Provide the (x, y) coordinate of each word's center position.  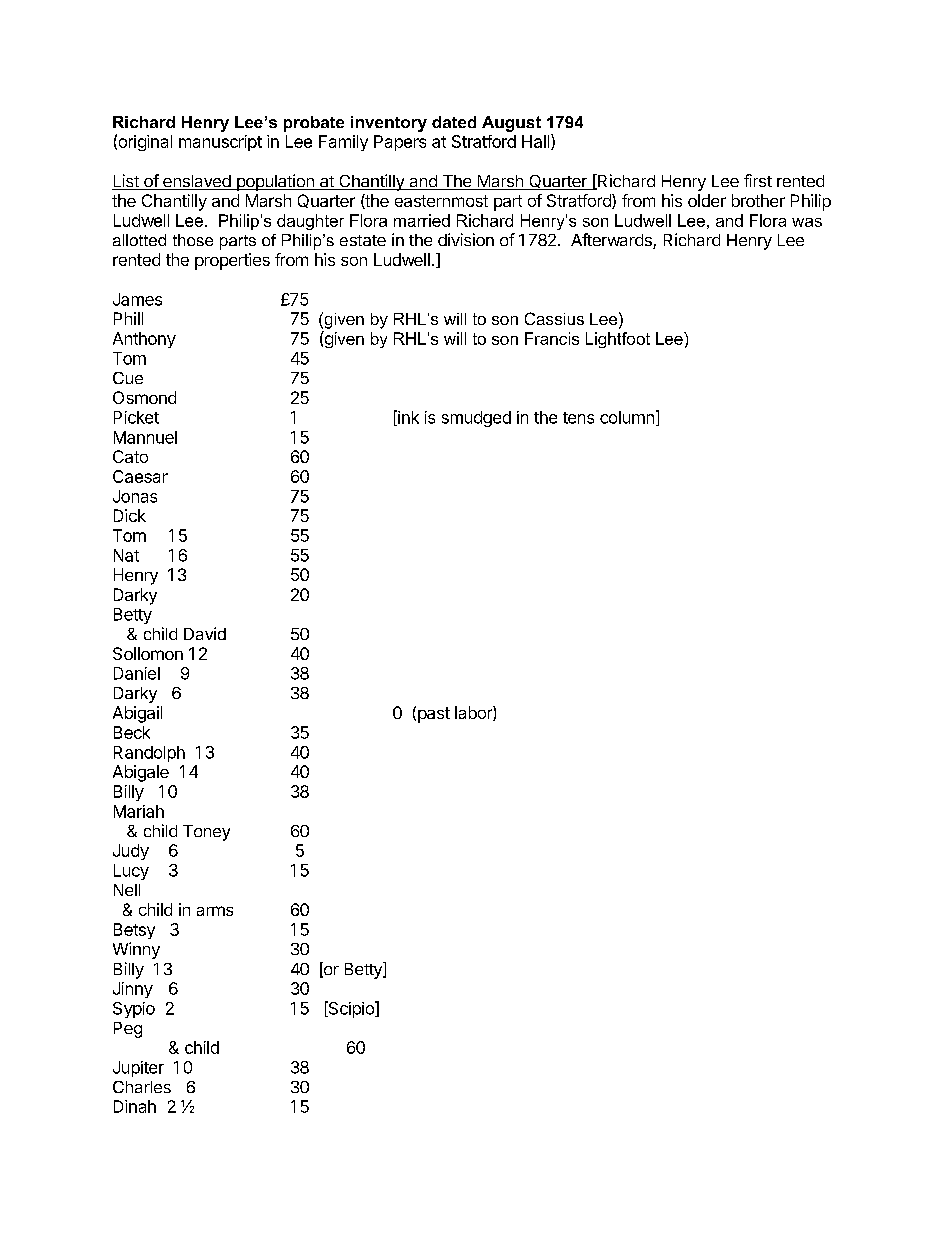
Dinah (135, 1106)
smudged (476, 419)
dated (454, 122)
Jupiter (138, 1069)
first (758, 180)
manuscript (220, 143)
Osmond (144, 397)
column (627, 417)
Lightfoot (618, 340)
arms (215, 911)
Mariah (139, 811)
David (205, 633)
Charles (142, 1087)
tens (578, 418)
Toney (206, 833)
